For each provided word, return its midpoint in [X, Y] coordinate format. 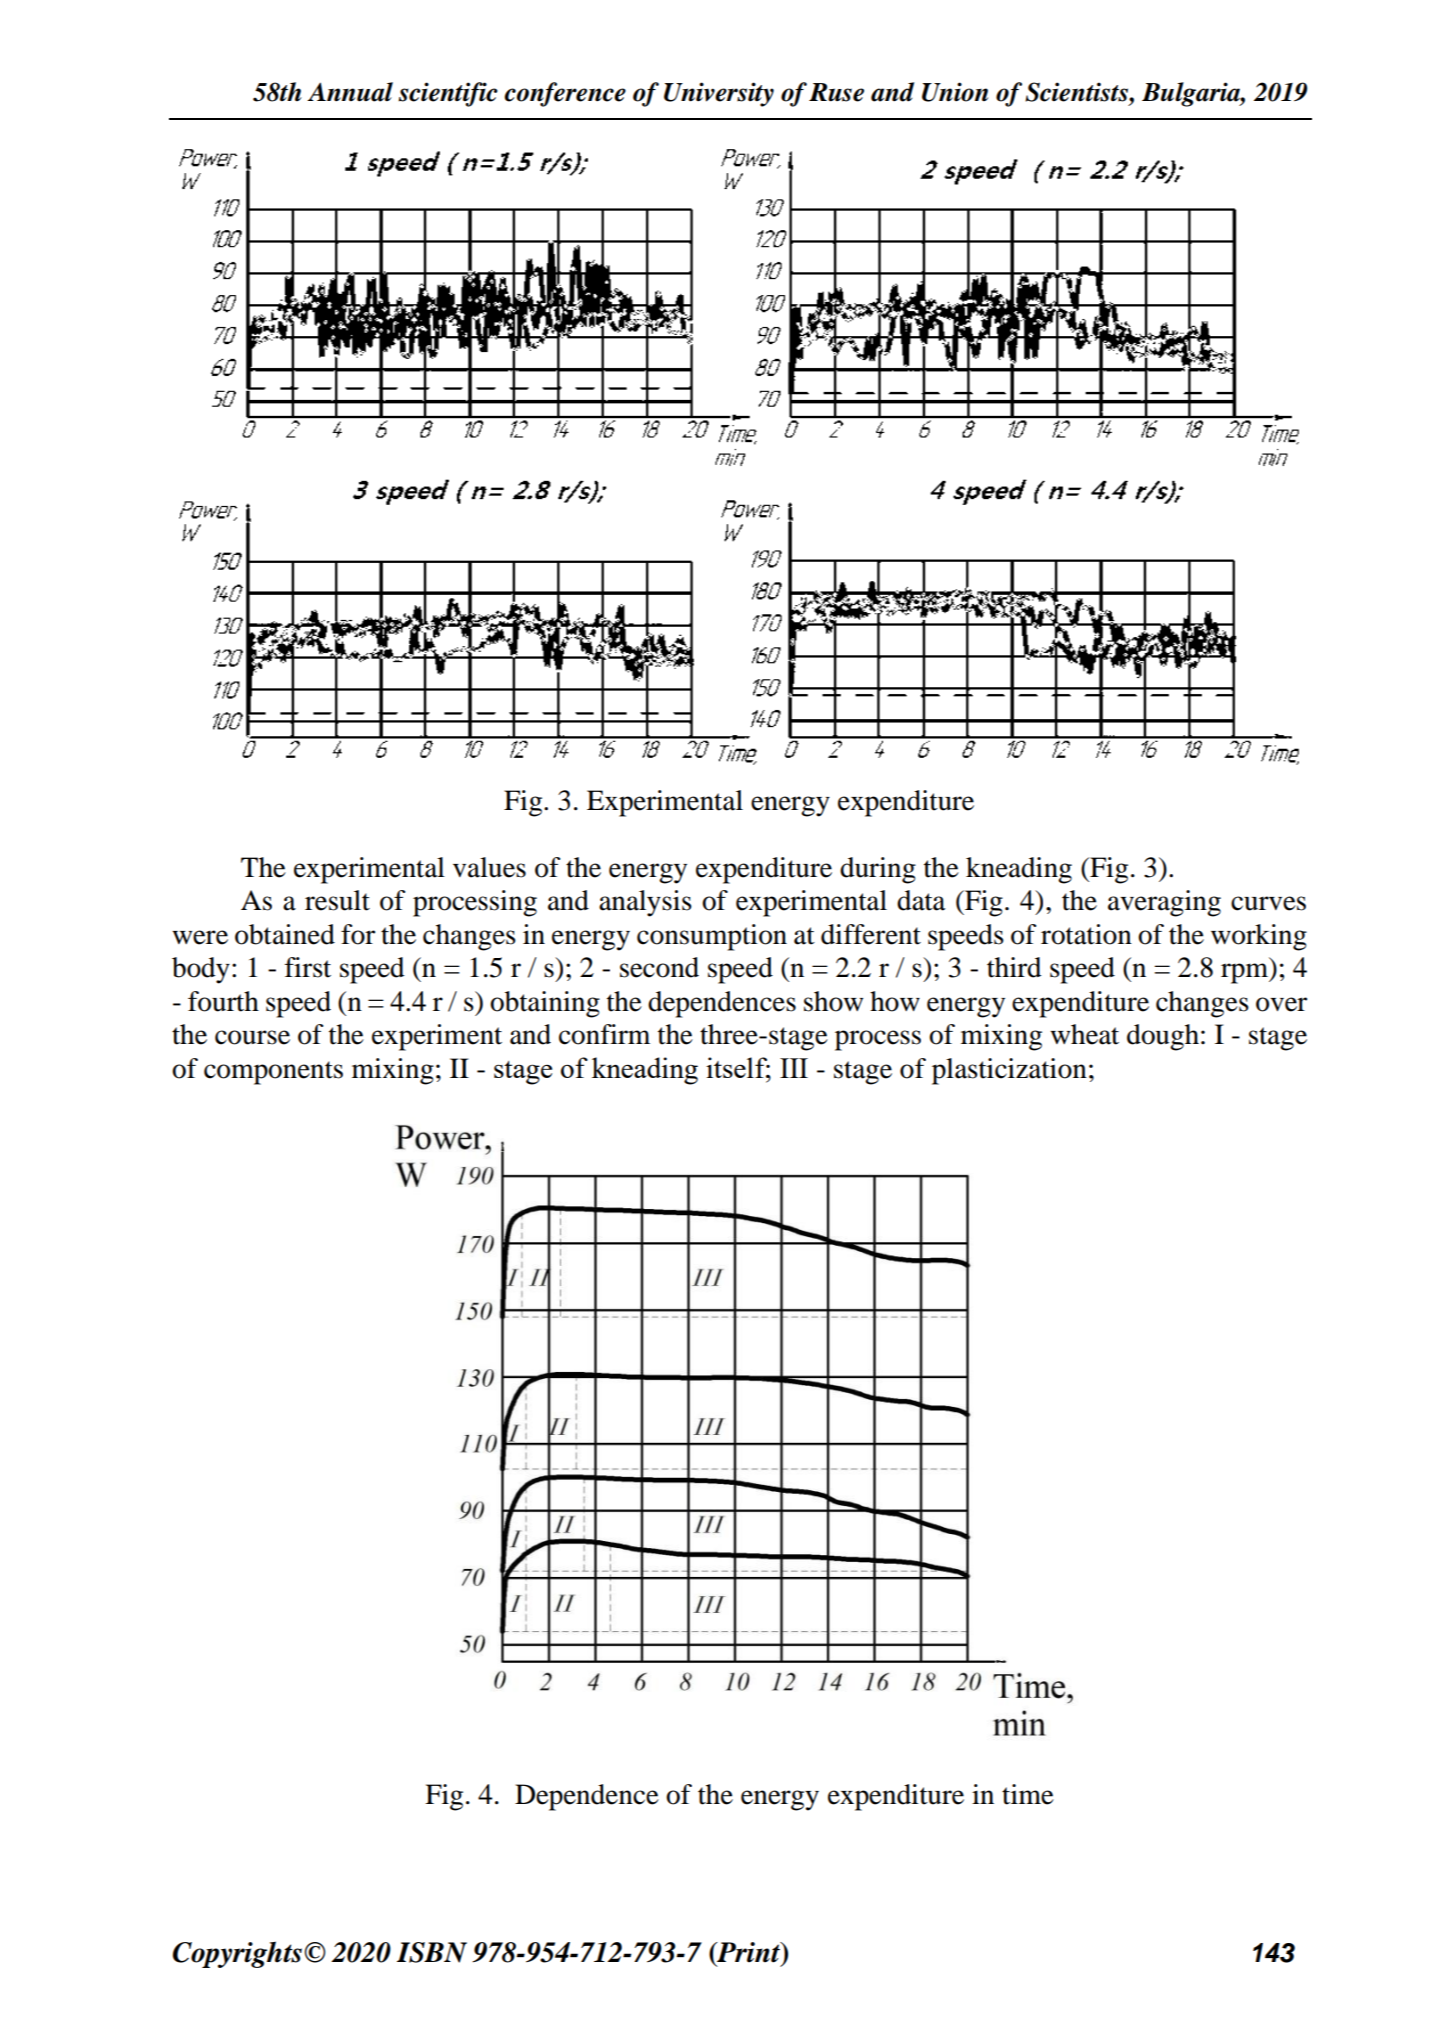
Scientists [1077, 92]
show [833, 1001]
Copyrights [237, 1954]
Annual [350, 92]
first [308, 967]
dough [1163, 1037]
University [719, 94]
